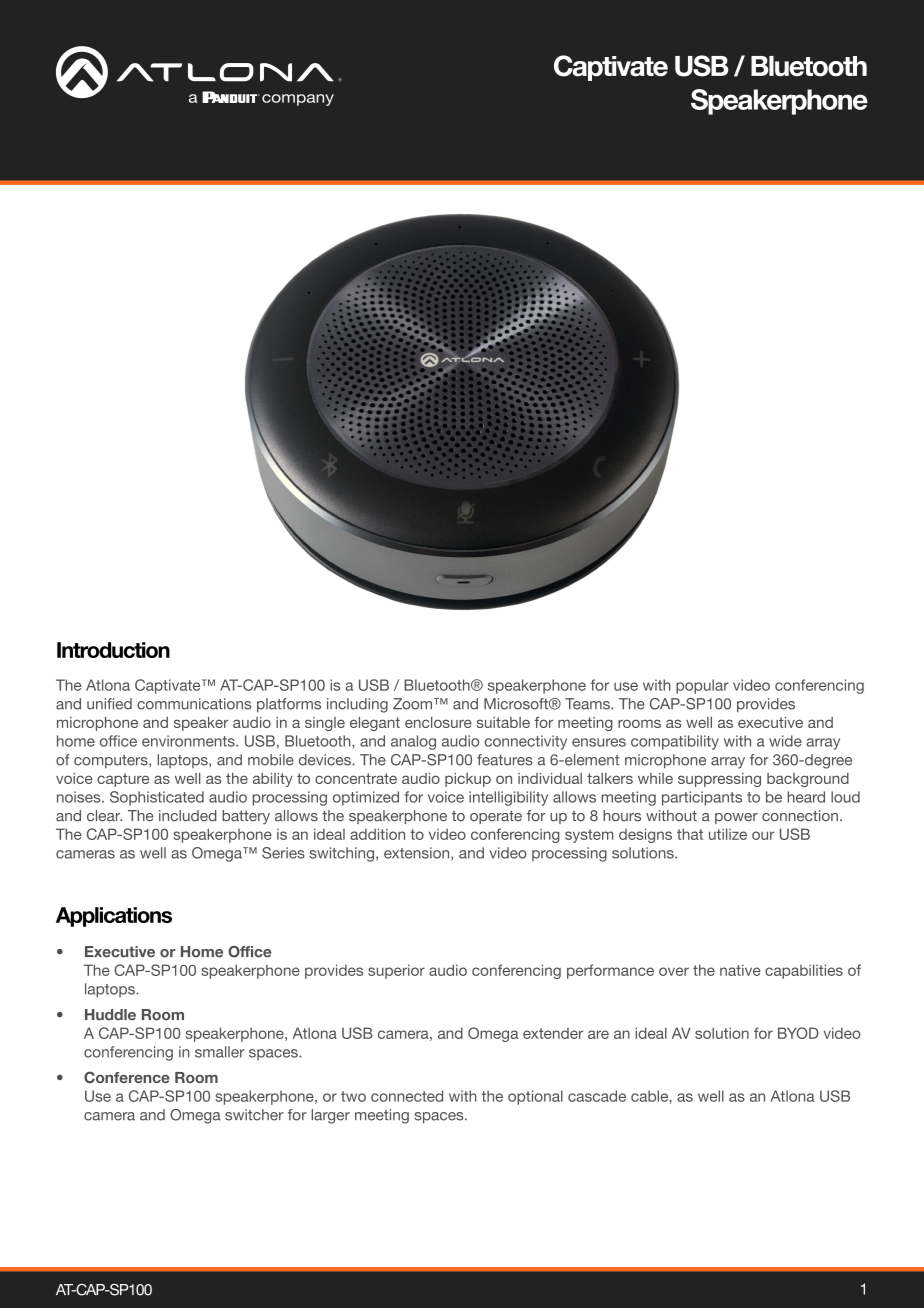  I want to click on Applications, so click(114, 917).
